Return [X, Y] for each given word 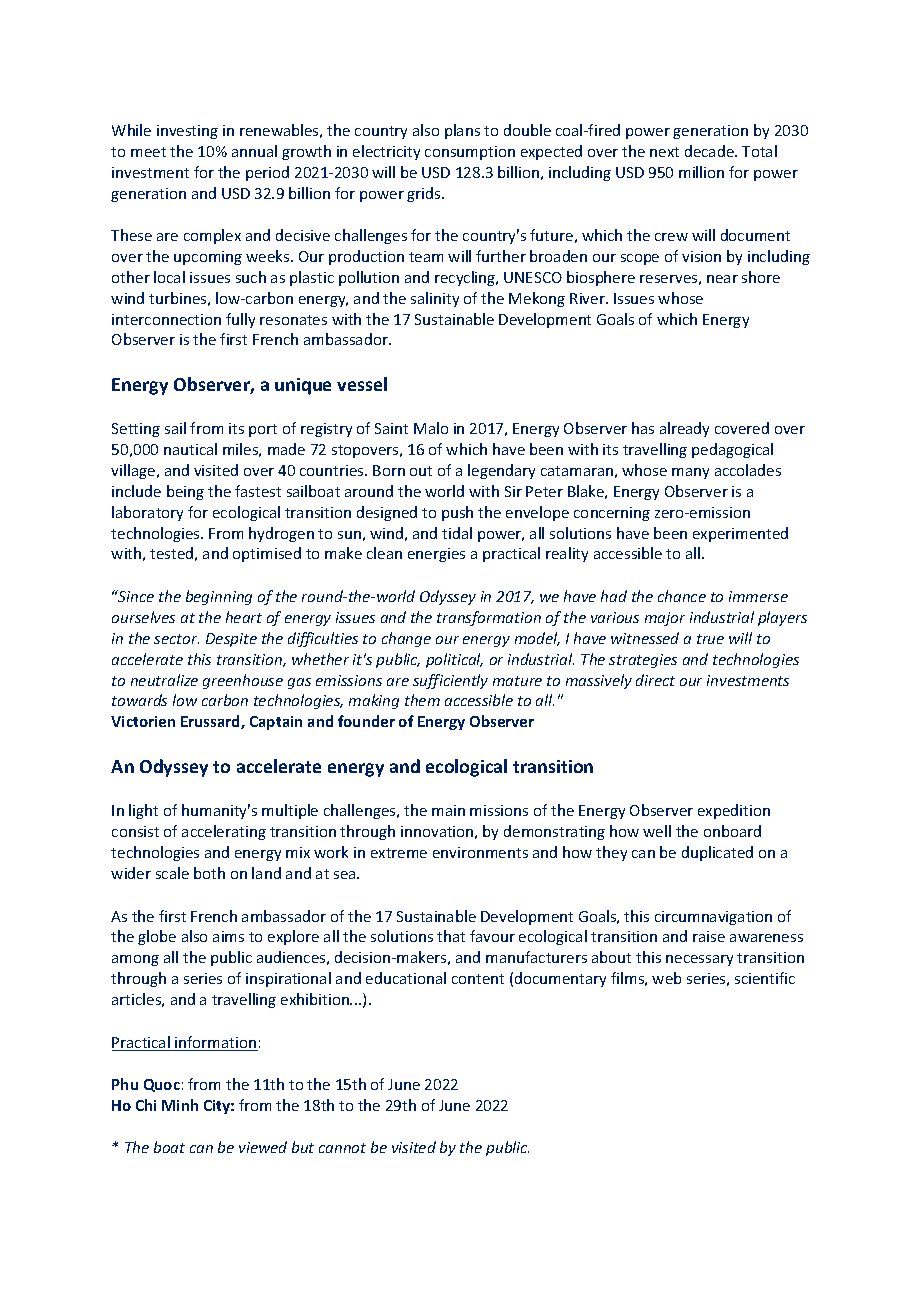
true [710, 639]
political [454, 660]
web [666, 978]
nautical [190, 449]
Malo [431, 428]
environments [480, 852]
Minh [180, 1105]
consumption [470, 153]
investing [187, 132]
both [209, 873]
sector [176, 639]
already [684, 429]
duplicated [717, 853]
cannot [342, 1148]
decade [710, 151]
